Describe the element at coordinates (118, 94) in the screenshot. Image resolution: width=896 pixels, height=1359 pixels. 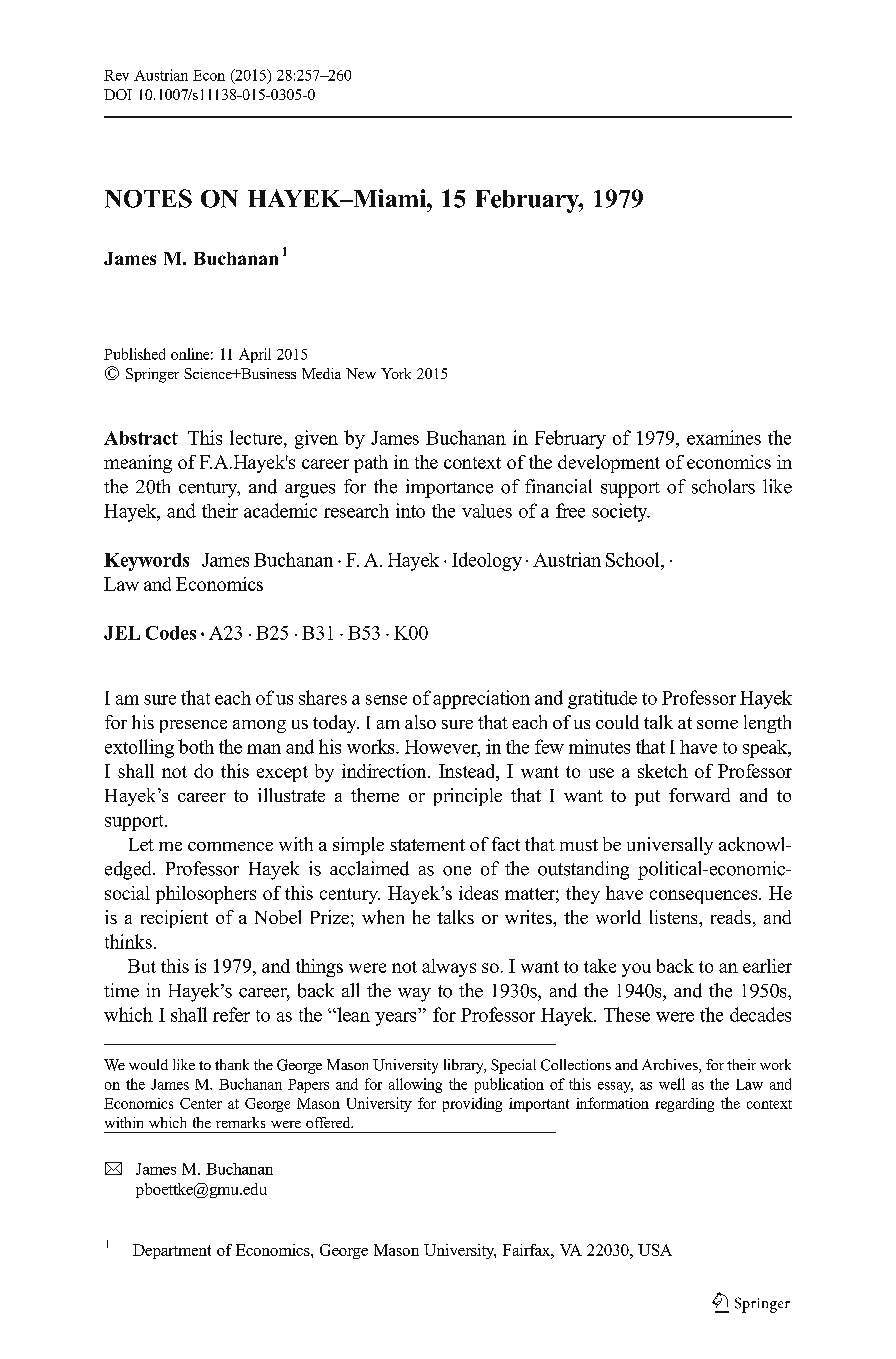
I see `DOI` at that location.
